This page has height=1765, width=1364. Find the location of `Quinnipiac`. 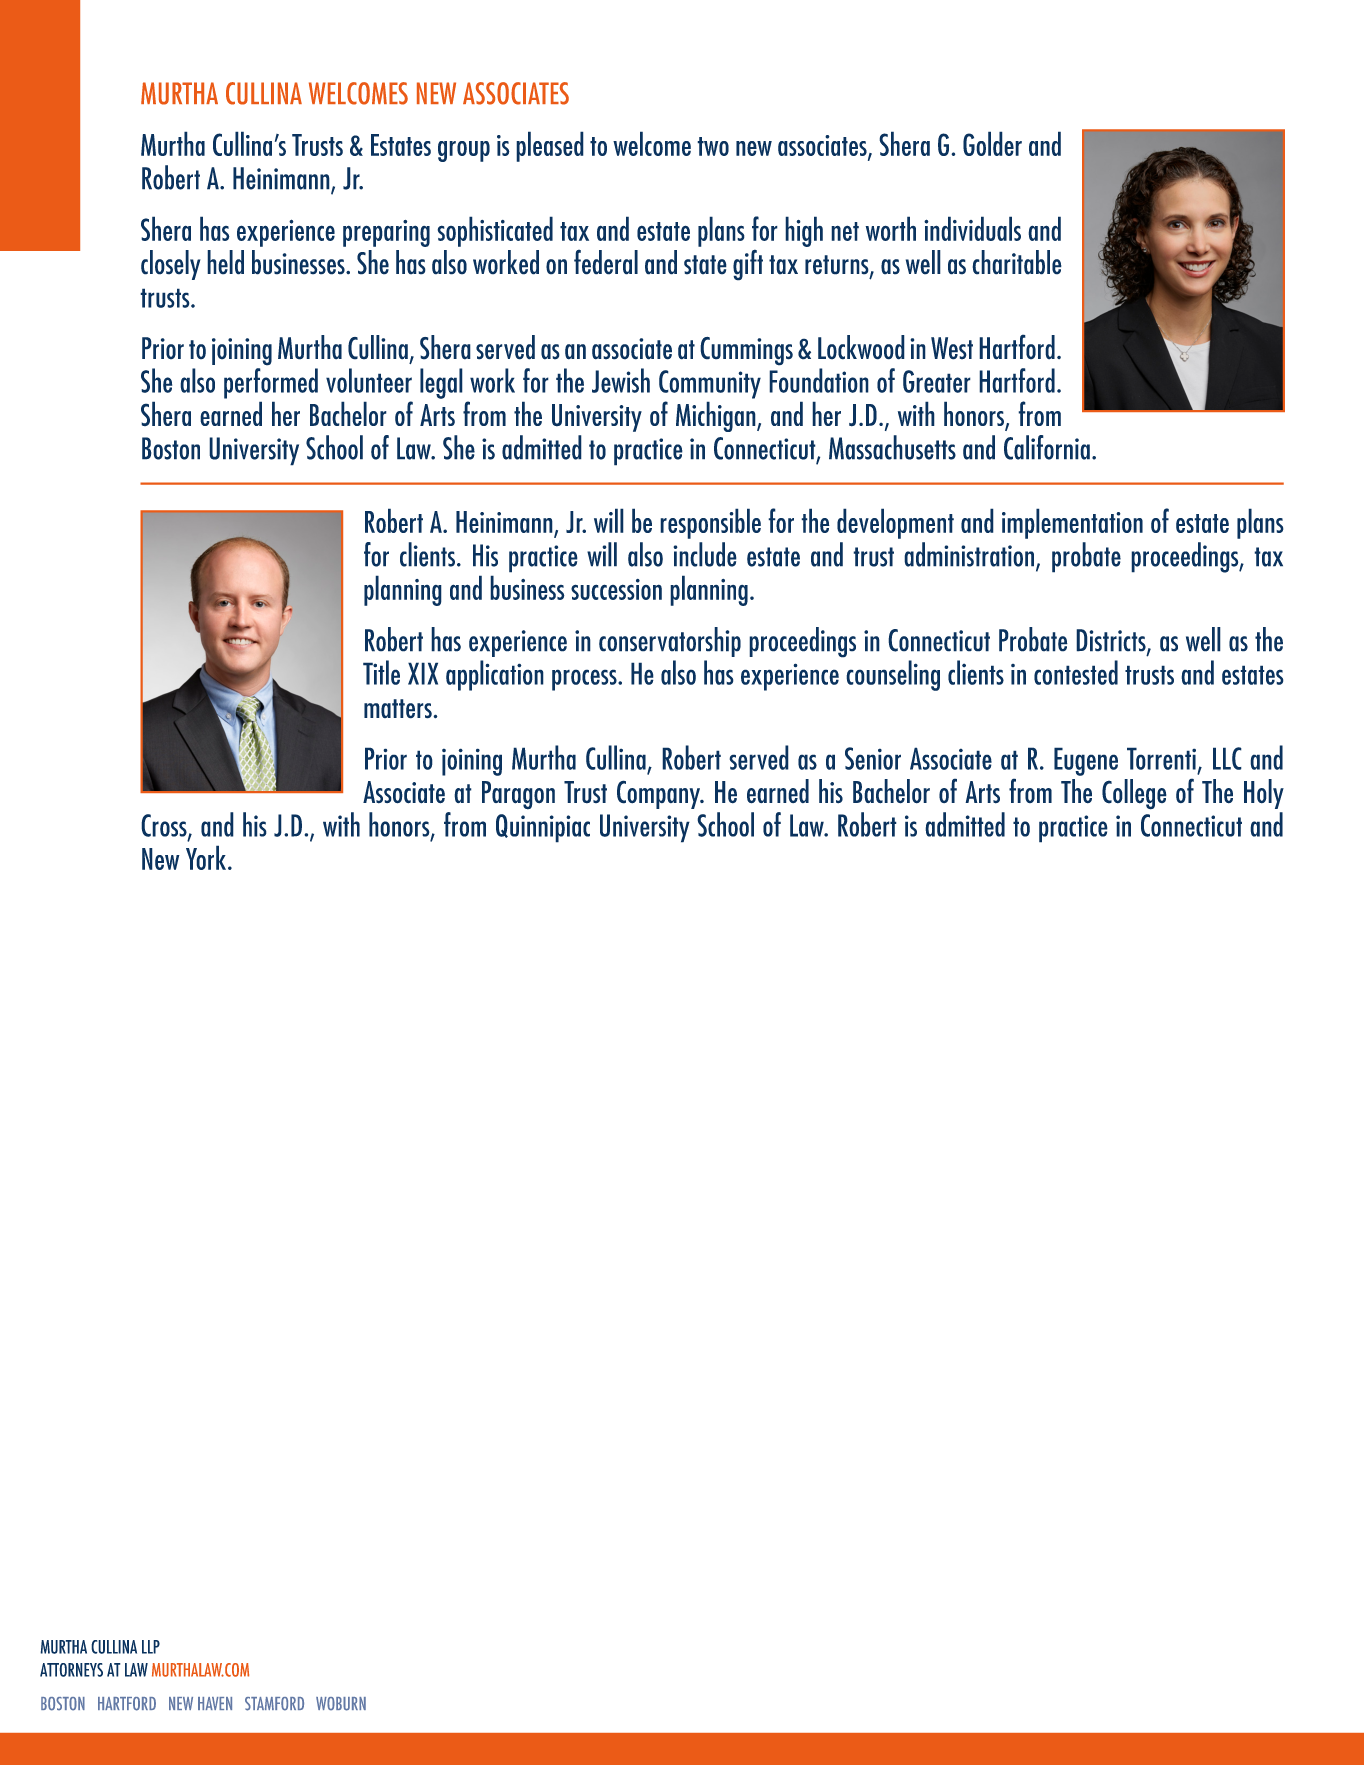

Quinnipiac is located at coordinates (543, 828).
